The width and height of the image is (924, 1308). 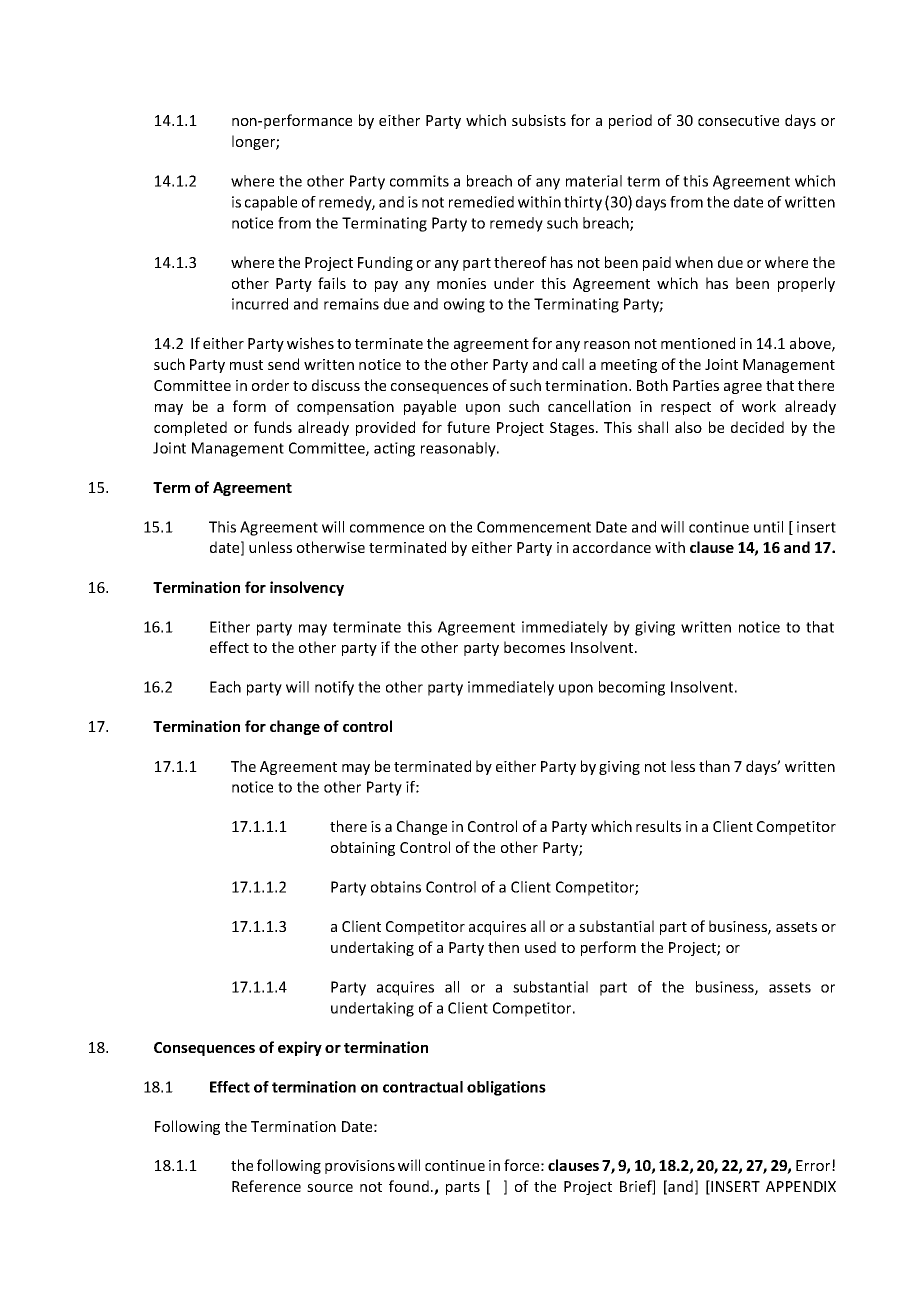 I want to click on then, so click(x=503, y=947).
